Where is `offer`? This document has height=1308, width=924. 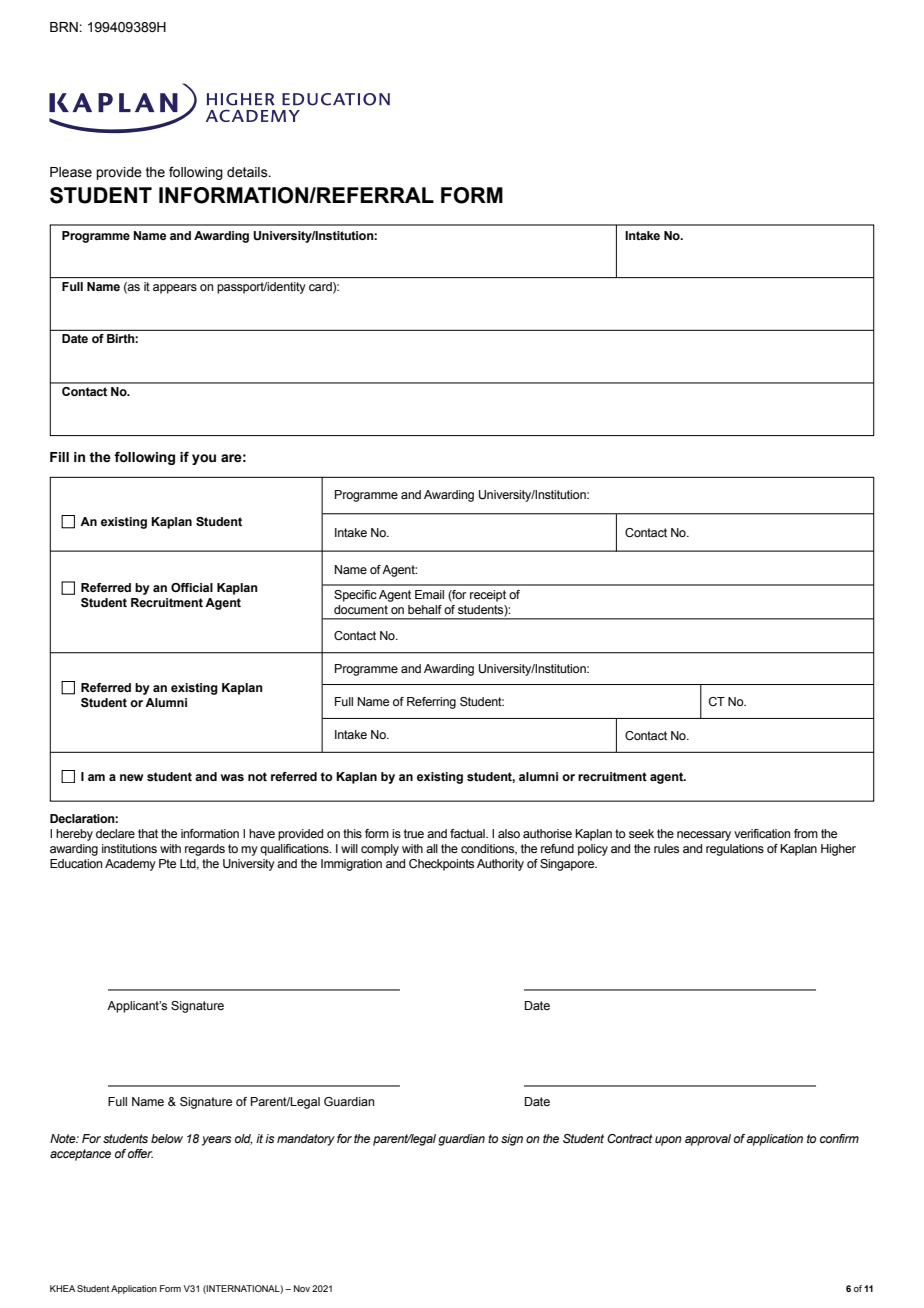 offer is located at coordinates (140, 1153).
